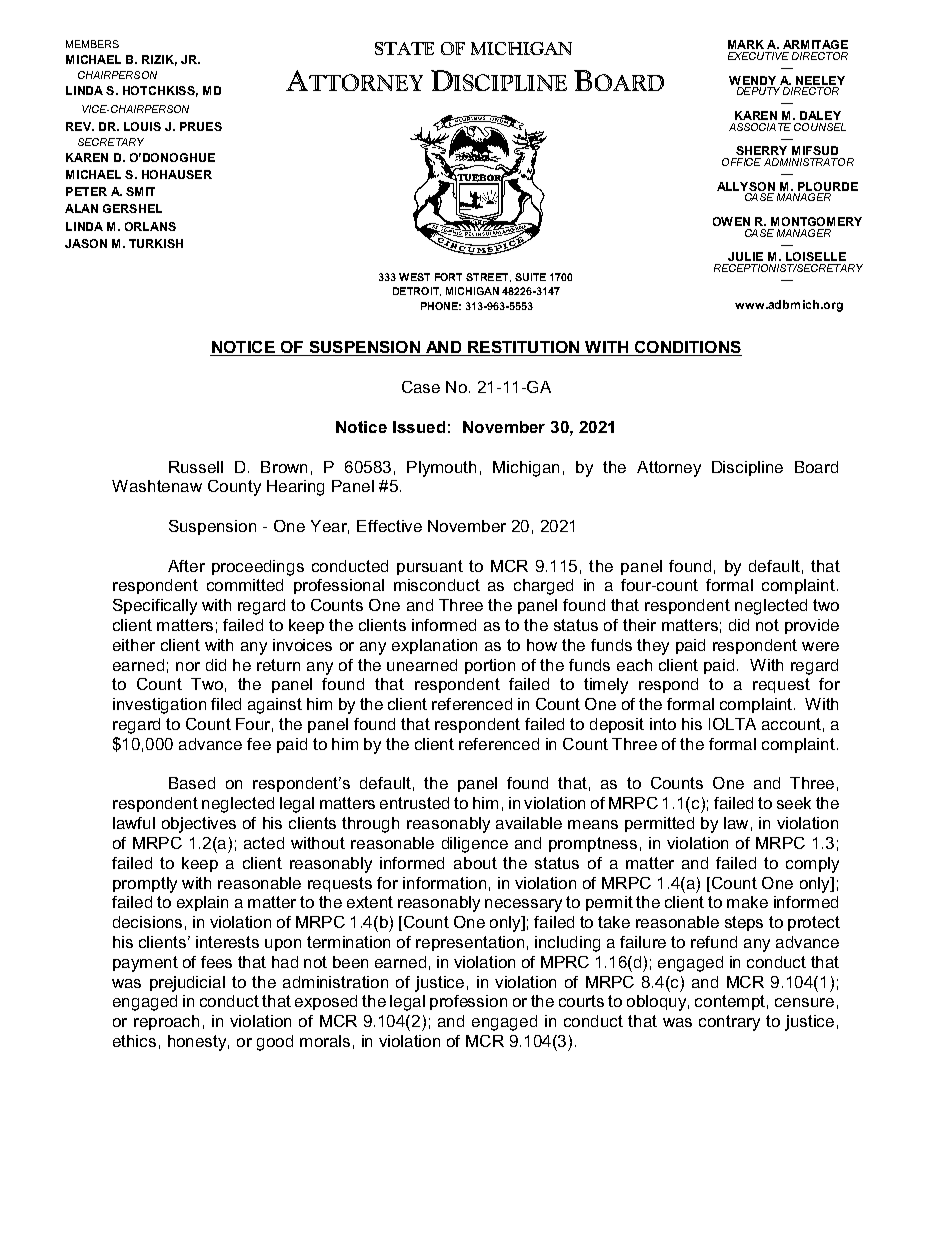 The image size is (952, 1233). What do you see at coordinates (470, 943) in the screenshot?
I see `representation` at bounding box center [470, 943].
